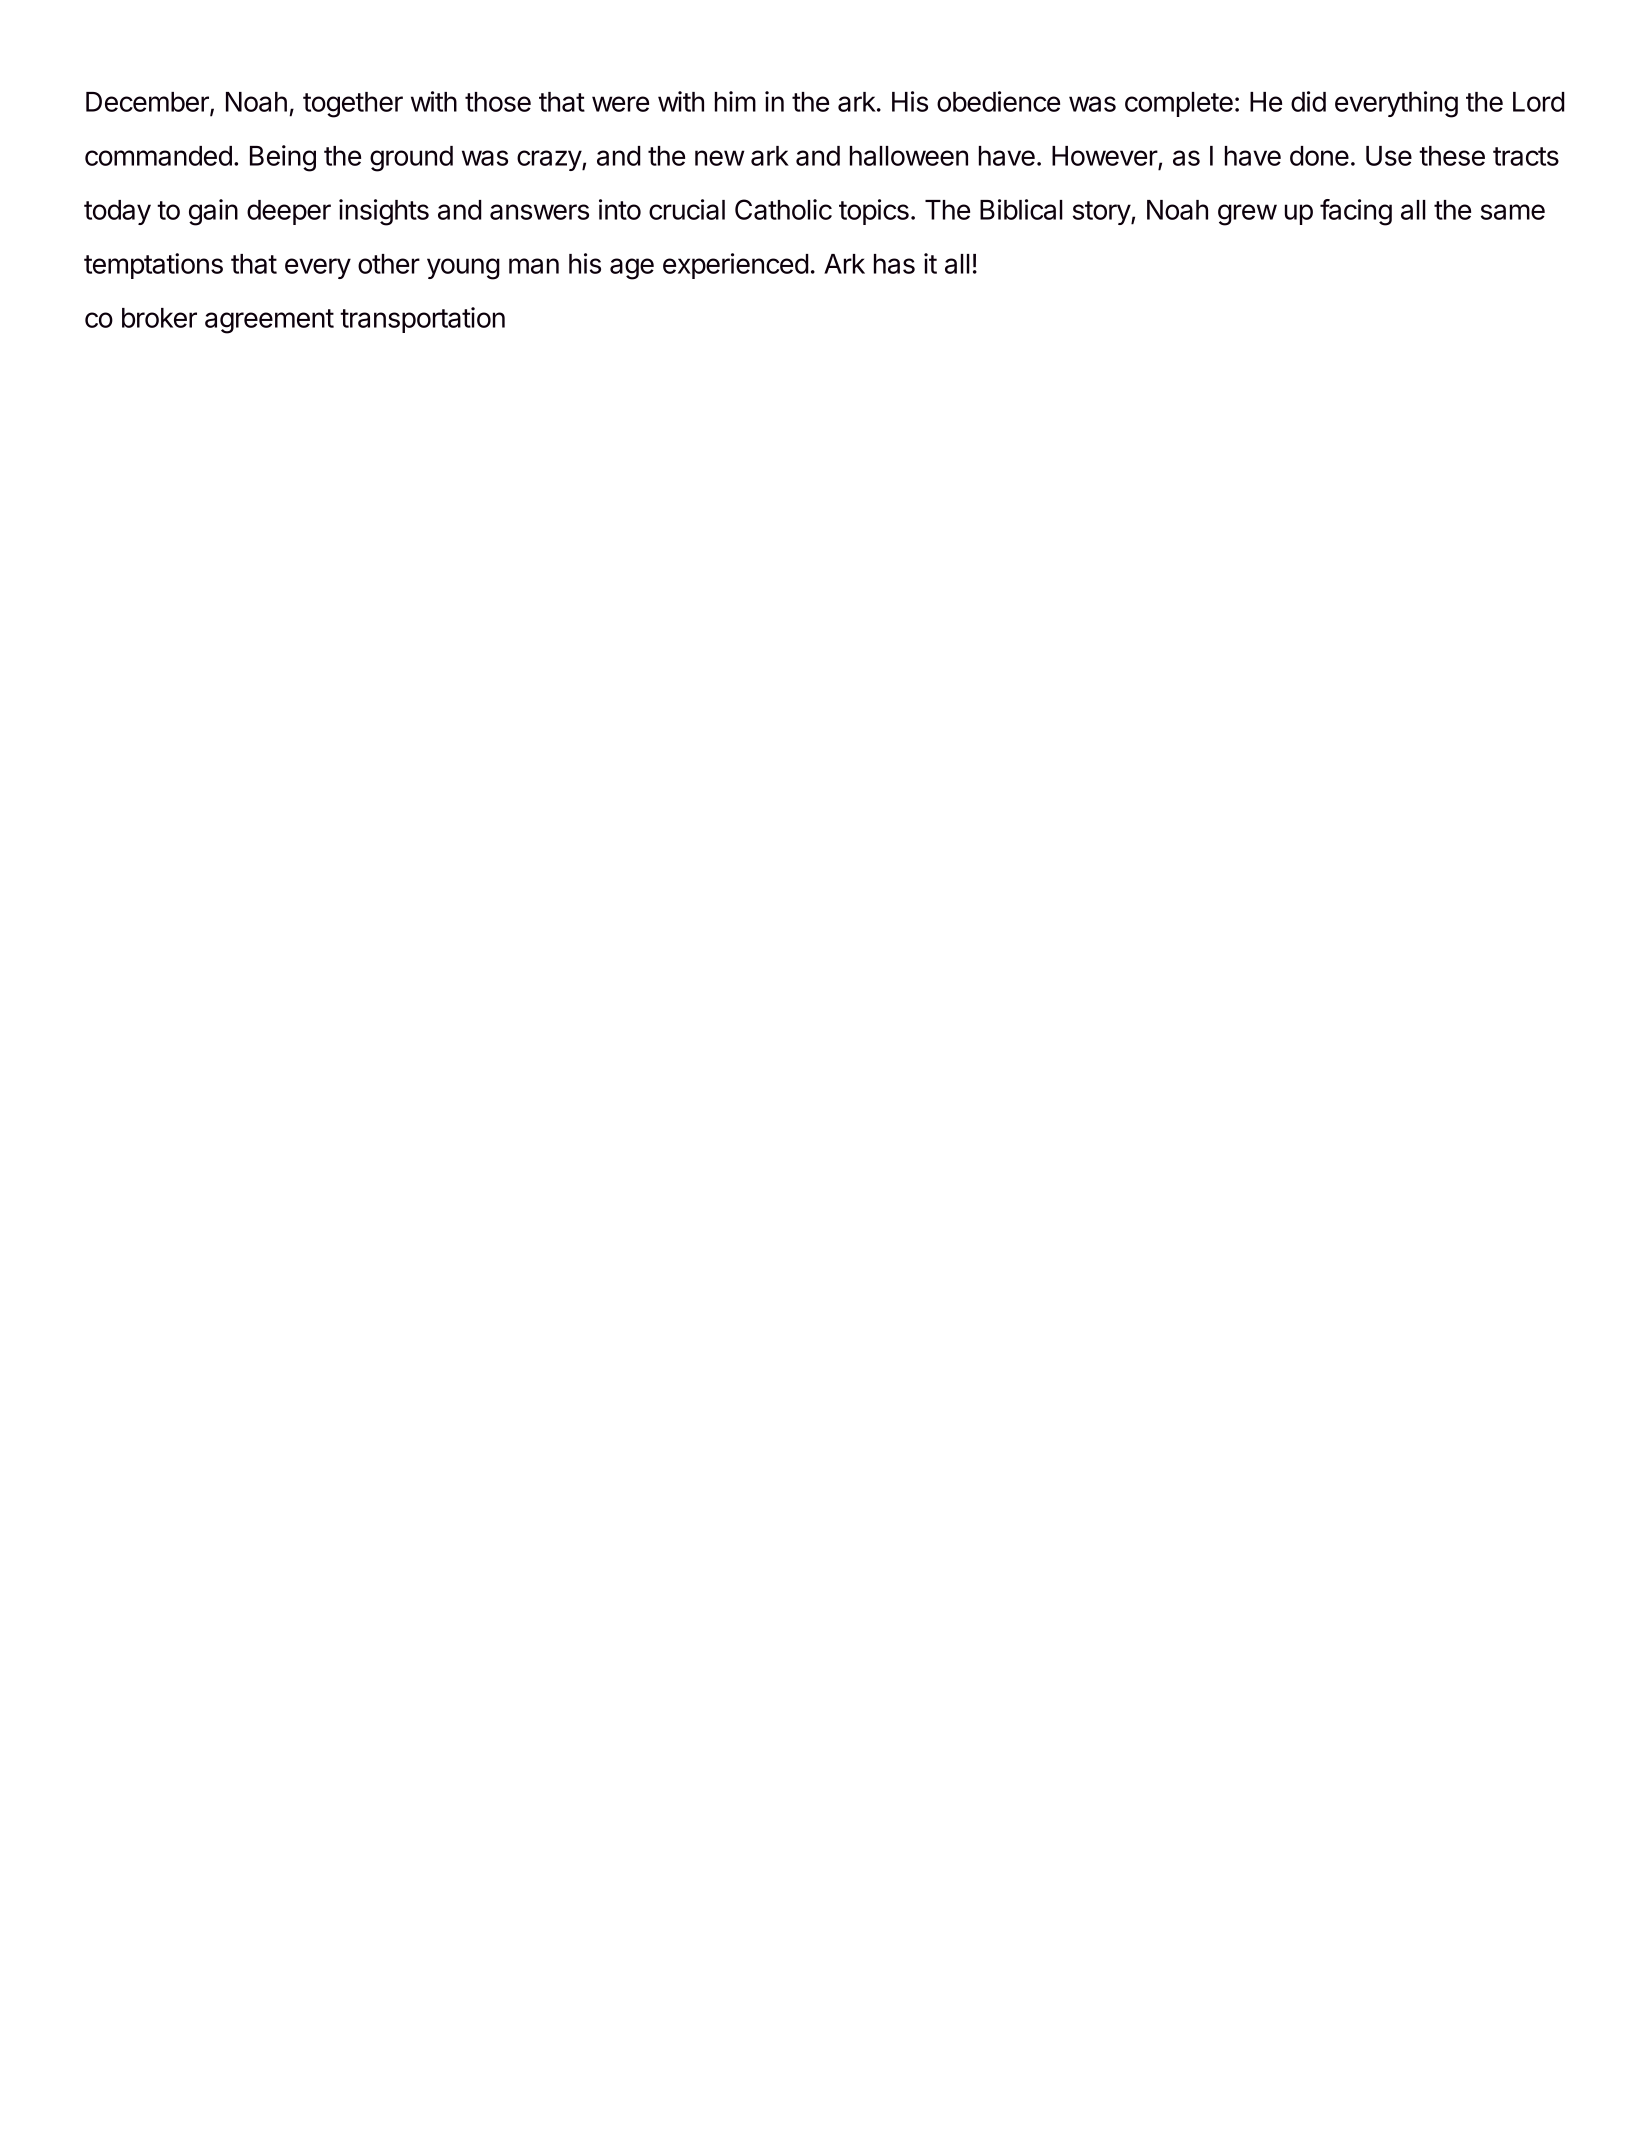  Describe the element at coordinates (422, 320) in the page. I see `transportation` at that location.
